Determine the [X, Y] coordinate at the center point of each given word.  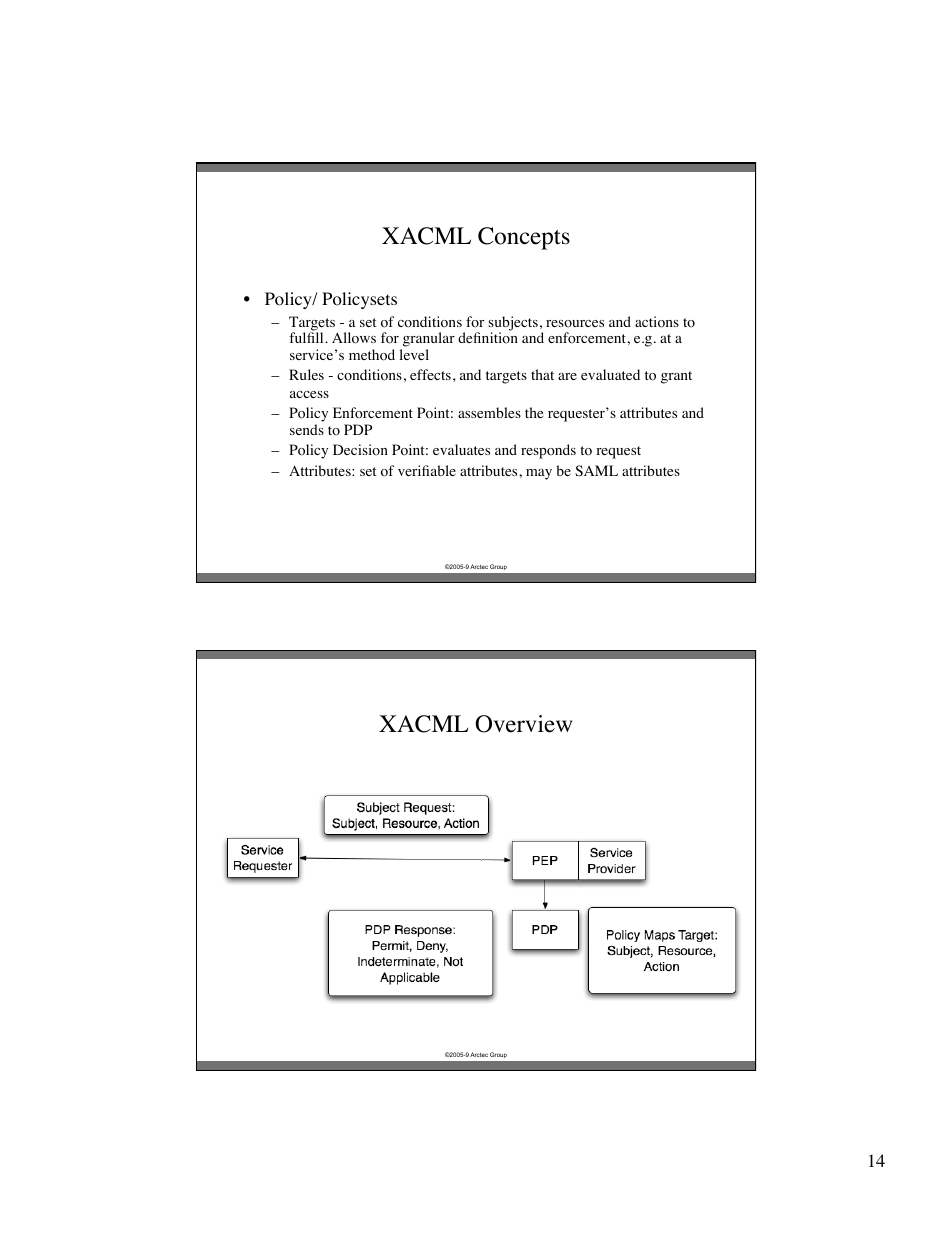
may [539, 474]
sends [307, 429]
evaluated [610, 374]
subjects [513, 324]
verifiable [427, 470]
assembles [489, 412]
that [542, 374]
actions [657, 322]
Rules [306, 374]
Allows [354, 338]
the [534, 412]
